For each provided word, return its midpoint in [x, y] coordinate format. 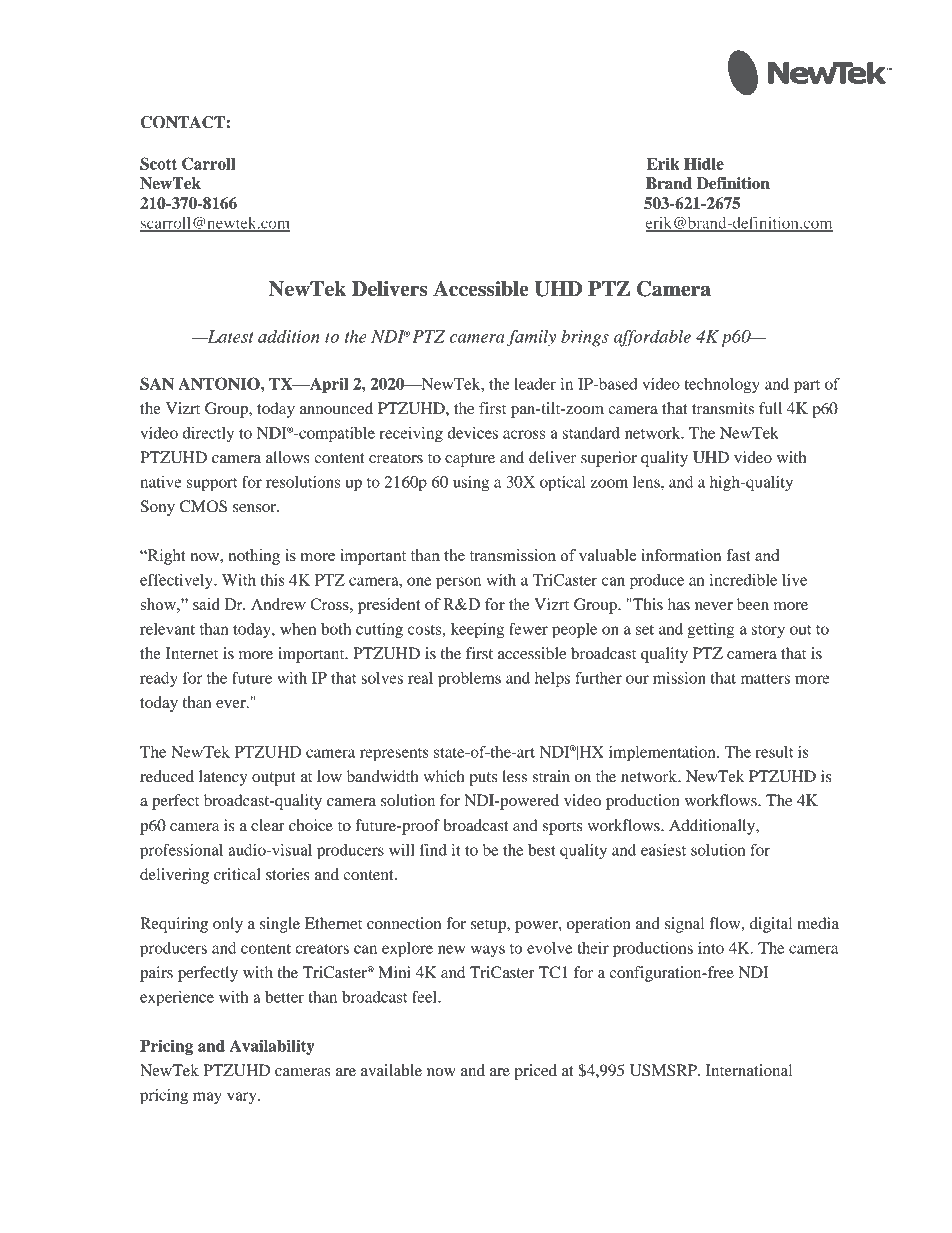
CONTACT [184, 122]
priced [535, 1072]
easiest [663, 850]
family [531, 338]
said [206, 604]
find [433, 849]
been [753, 604]
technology [722, 386]
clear [268, 825]
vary [243, 1098]
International [749, 1070]
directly [208, 434]
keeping [477, 631]
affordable [652, 338]
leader [535, 384]
